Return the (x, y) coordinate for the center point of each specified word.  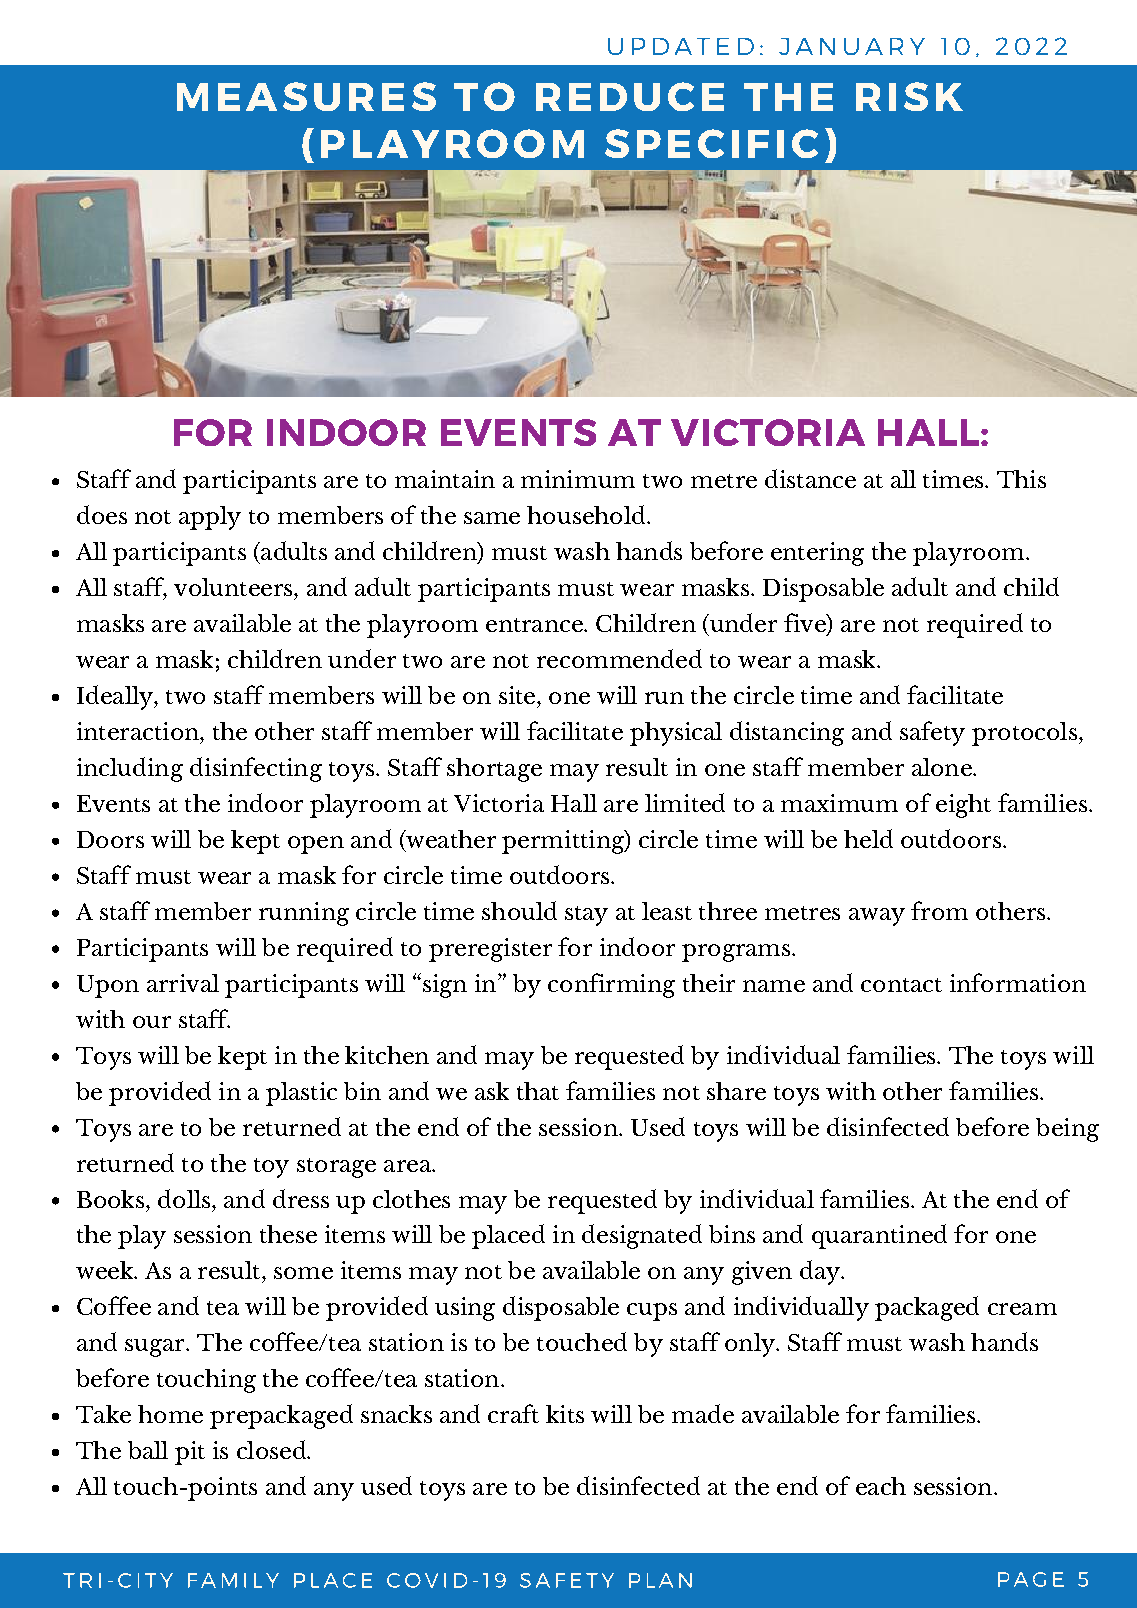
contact (901, 985)
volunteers (234, 587)
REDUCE (630, 96)
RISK (909, 96)
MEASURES (306, 96)
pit (190, 1453)
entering (817, 554)
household (587, 514)
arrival (183, 983)
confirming (611, 985)
